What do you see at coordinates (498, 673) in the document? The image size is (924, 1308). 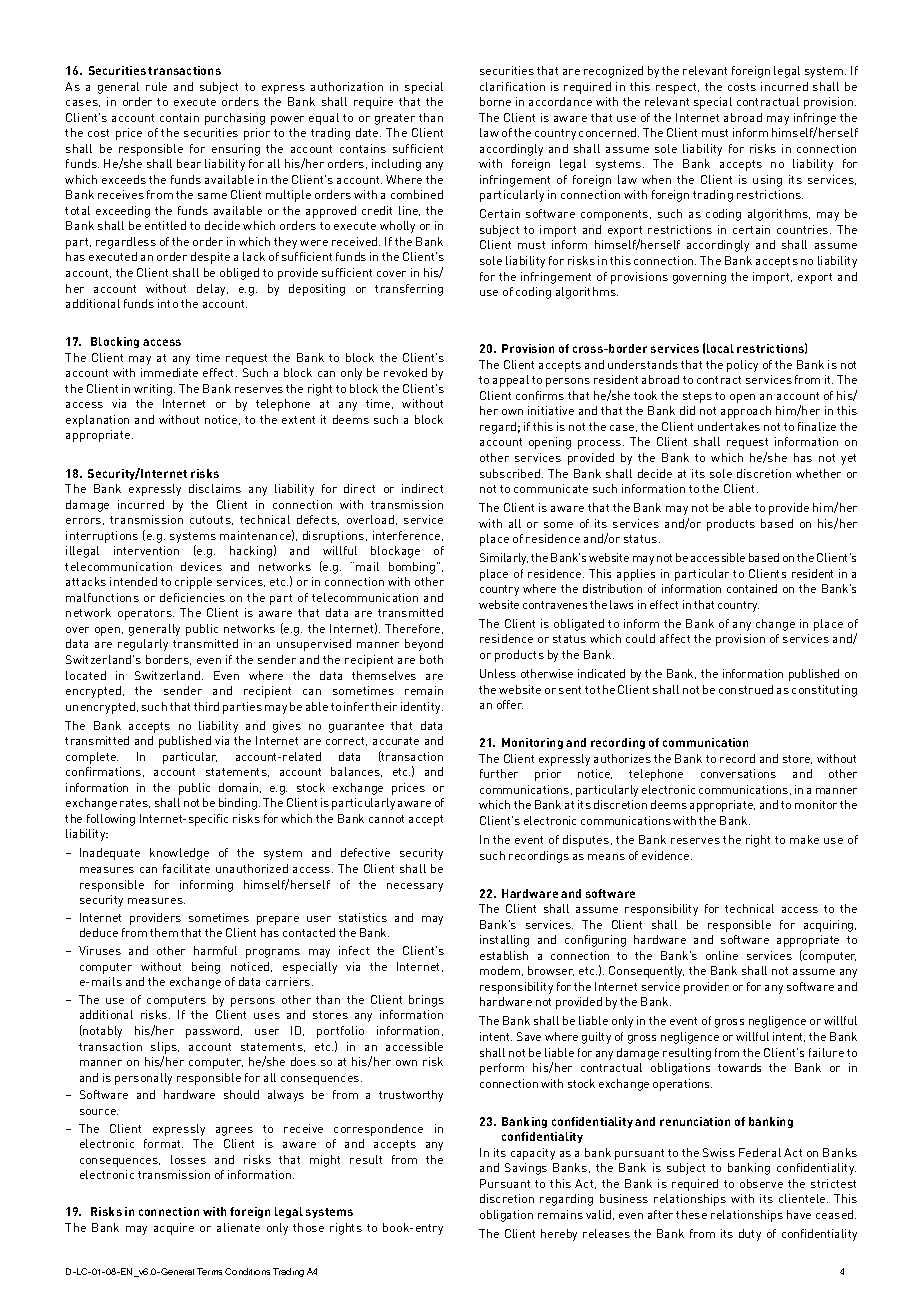 I see `Unless` at bounding box center [498, 673].
